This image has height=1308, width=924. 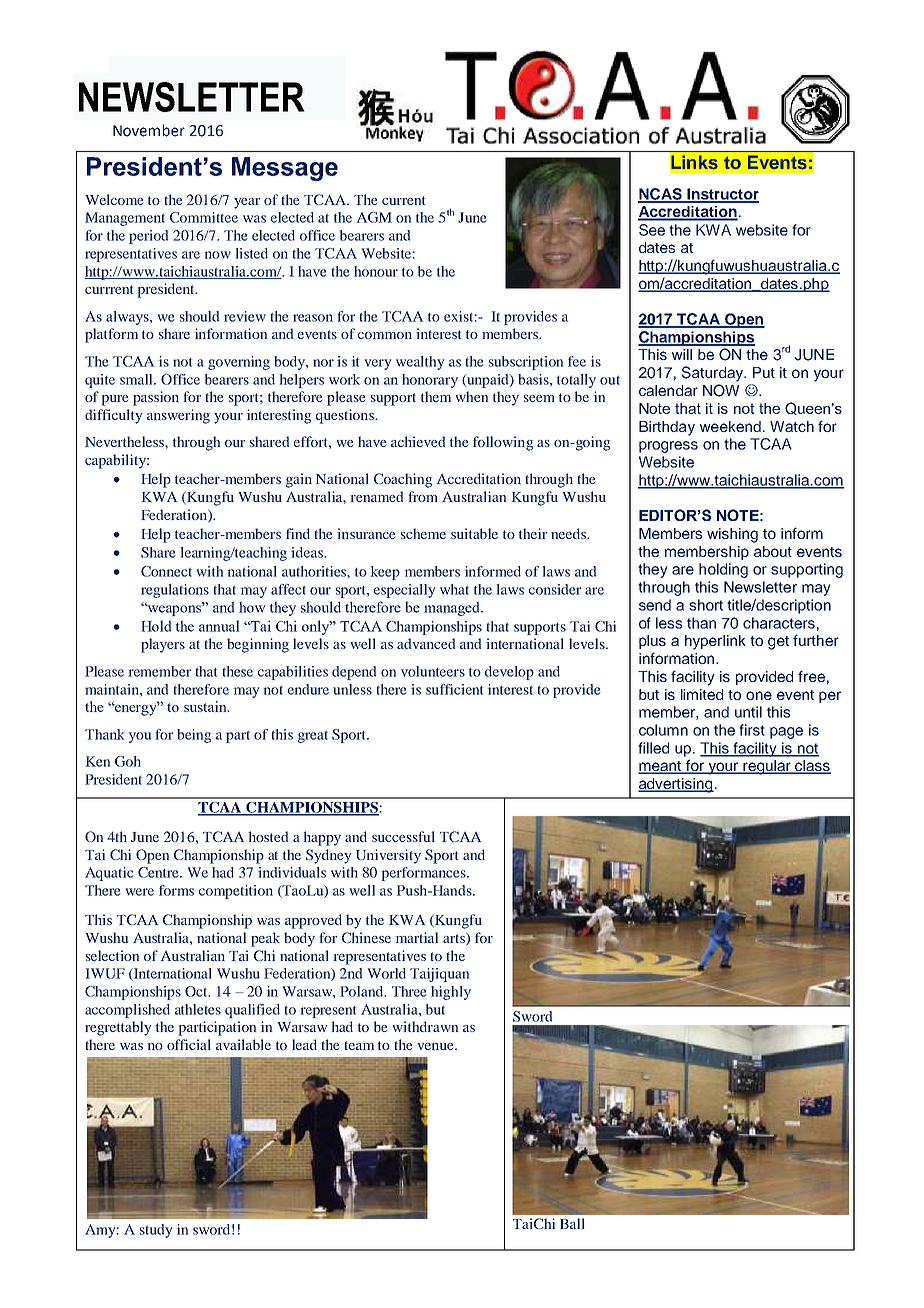 I want to click on Instructor, so click(x=722, y=195).
